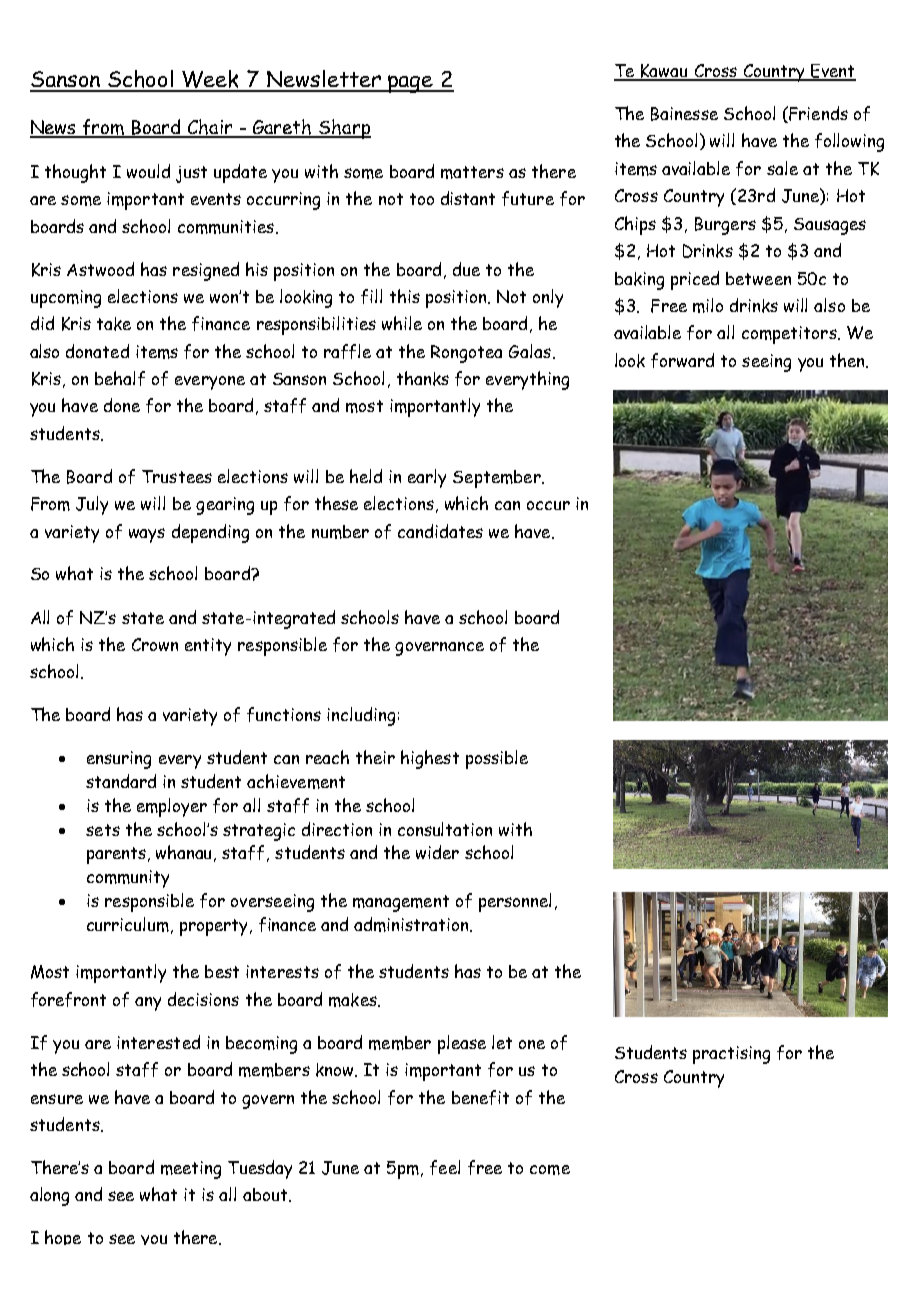 This image has height=1308, width=924. What do you see at coordinates (817, 114) in the image?
I see `Friends` at bounding box center [817, 114].
